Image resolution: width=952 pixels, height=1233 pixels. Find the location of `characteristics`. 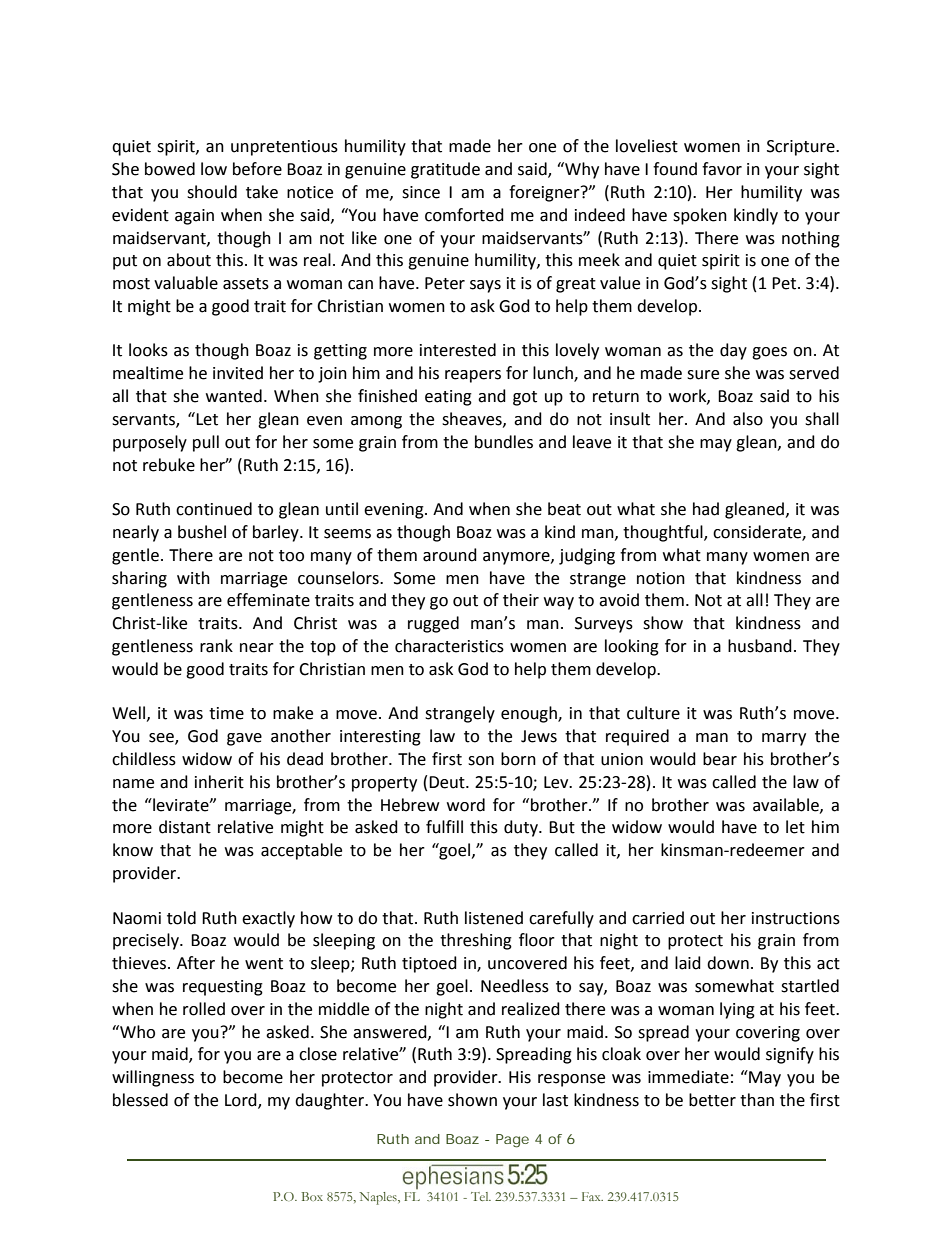

characteristics is located at coordinates (449, 646).
